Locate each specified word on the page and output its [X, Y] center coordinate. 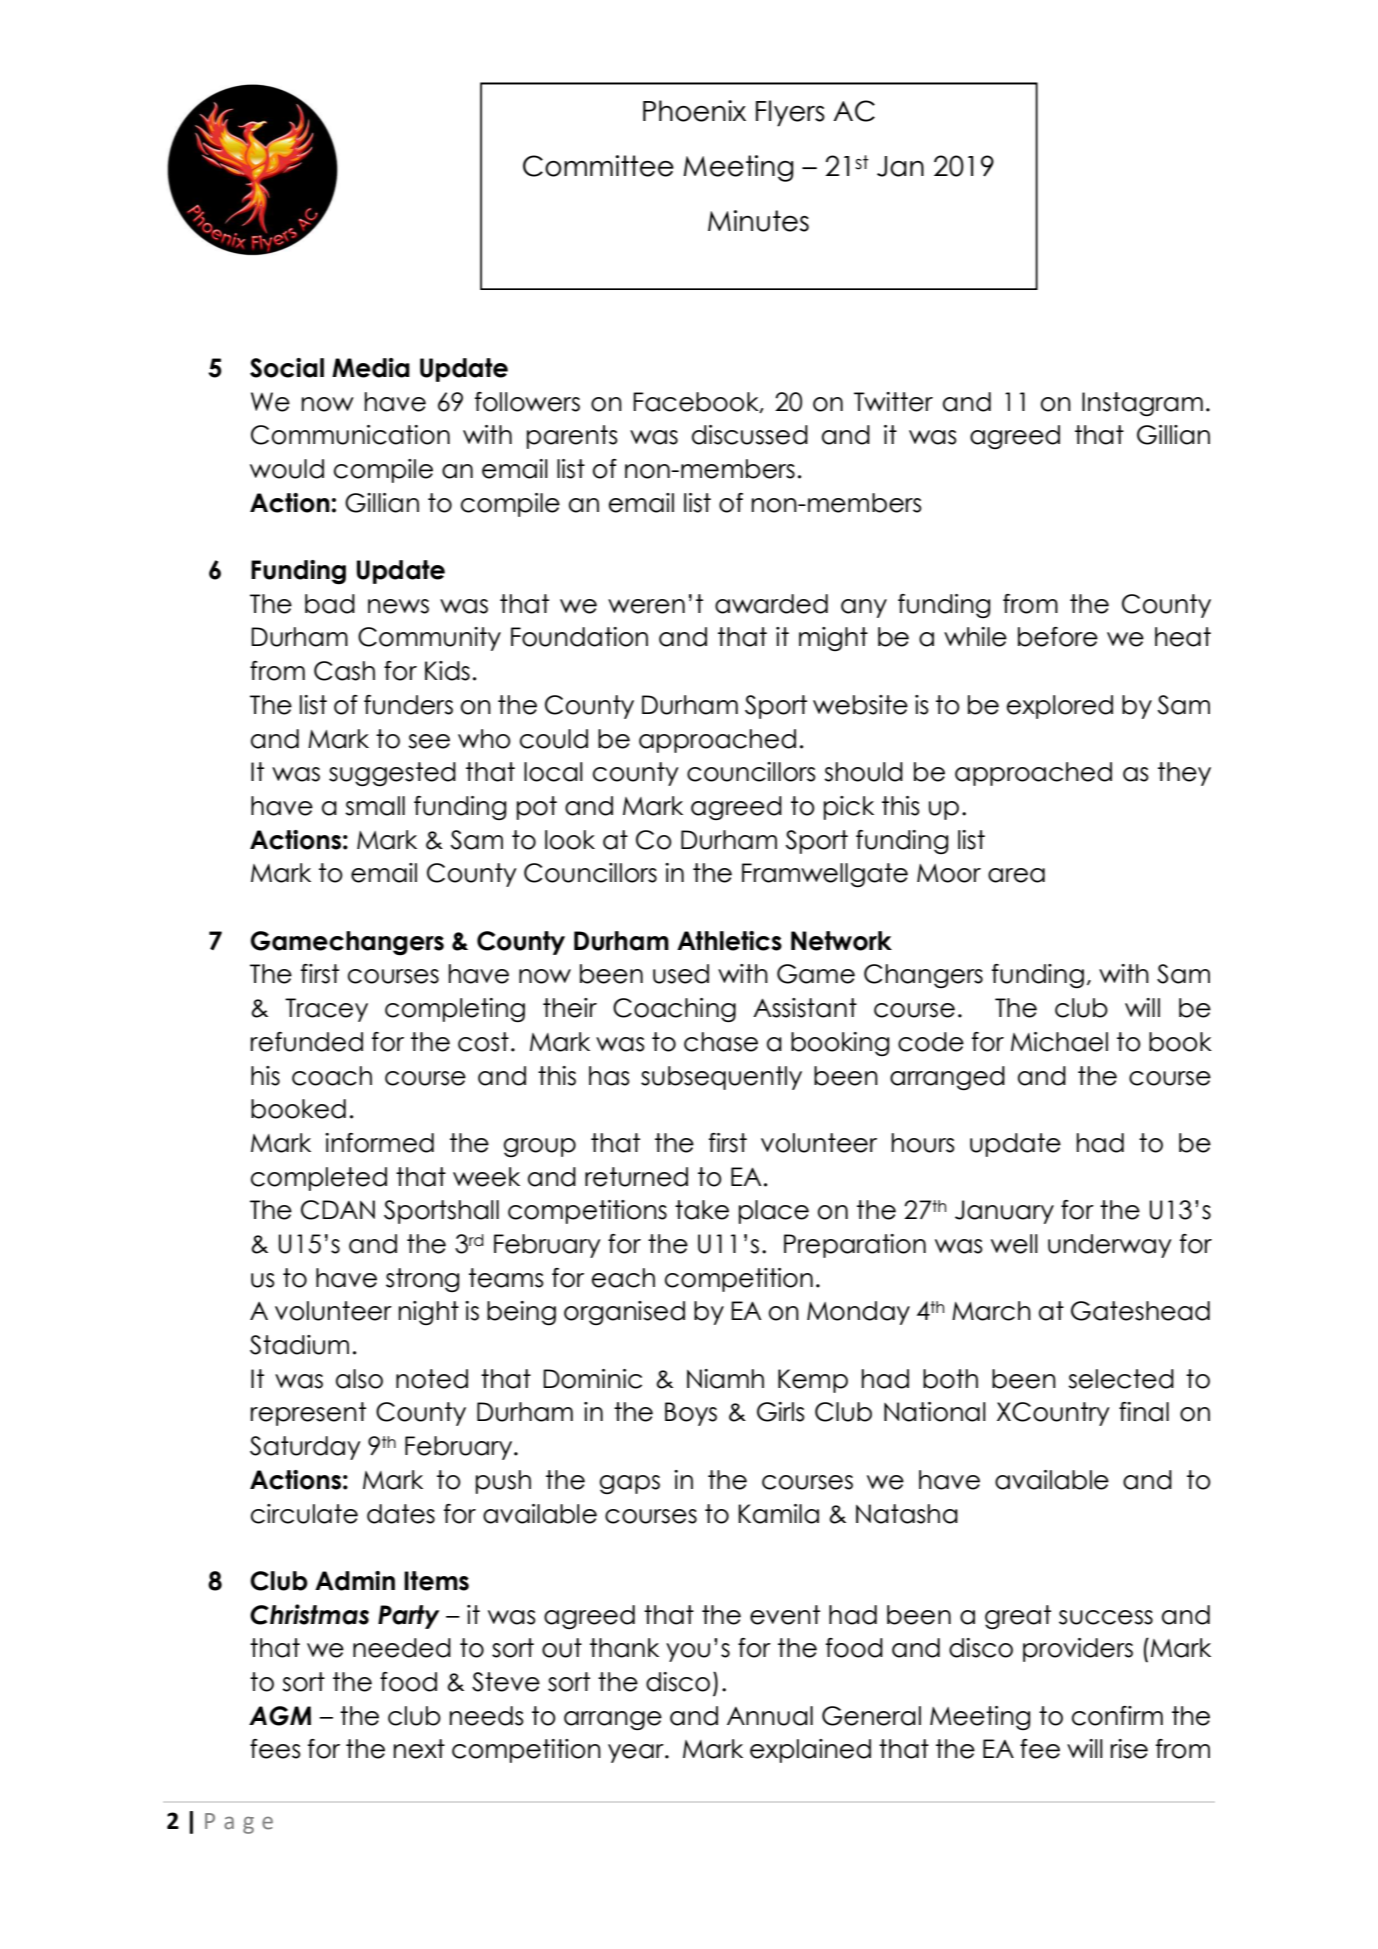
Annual [770, 1716]
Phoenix [694, 111]
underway [1110, 1246]
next [419, 1749]
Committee [598, 166]
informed [379, 1143]
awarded [771, 604]
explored [1060, 707]
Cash [344, 671]
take [702, 1210]
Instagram [1142, 404]
